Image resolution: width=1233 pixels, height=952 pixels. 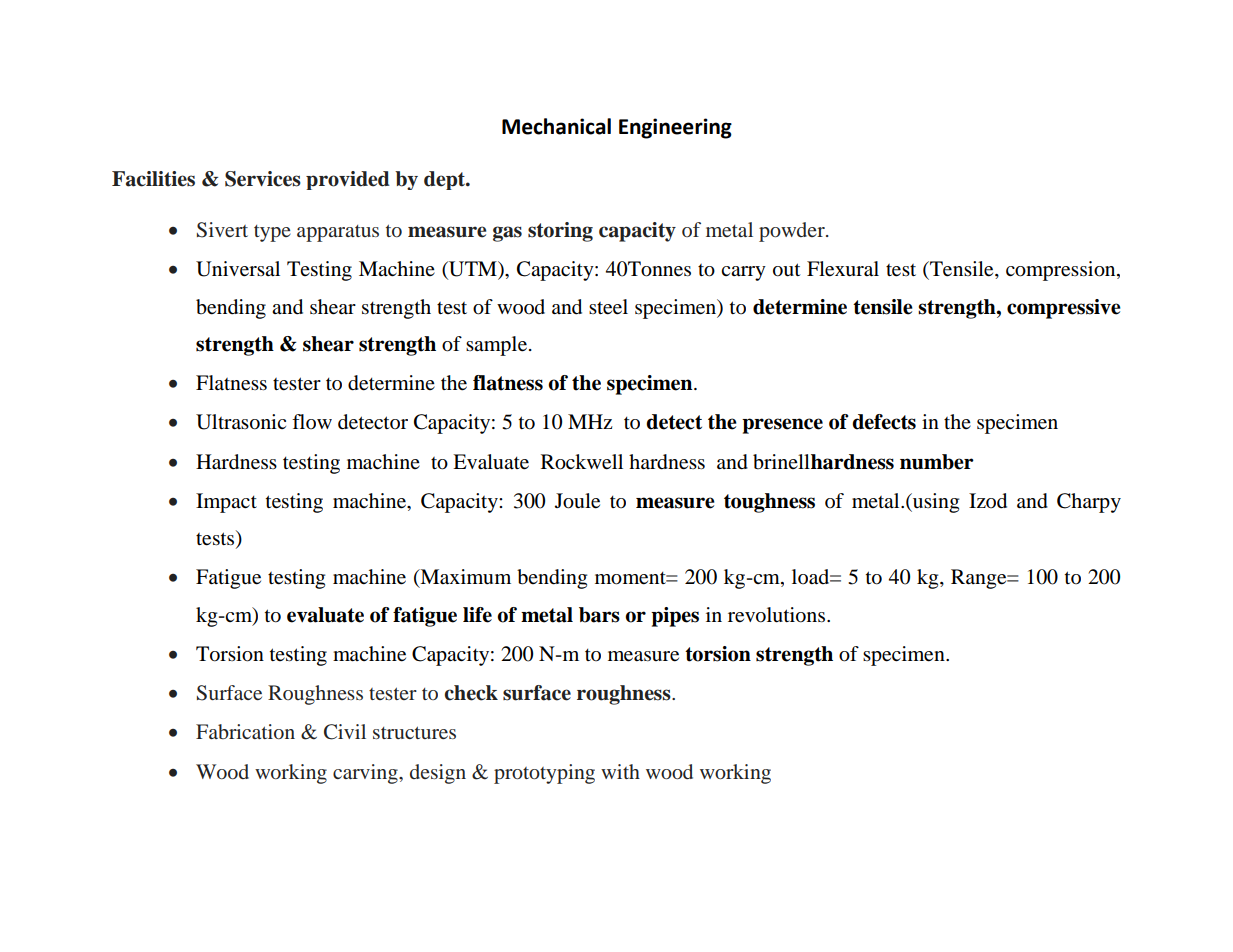 What do you see at coordinates (769, 503) in the screenshot?
I see `toughness` at bounding box center [769, 503].
